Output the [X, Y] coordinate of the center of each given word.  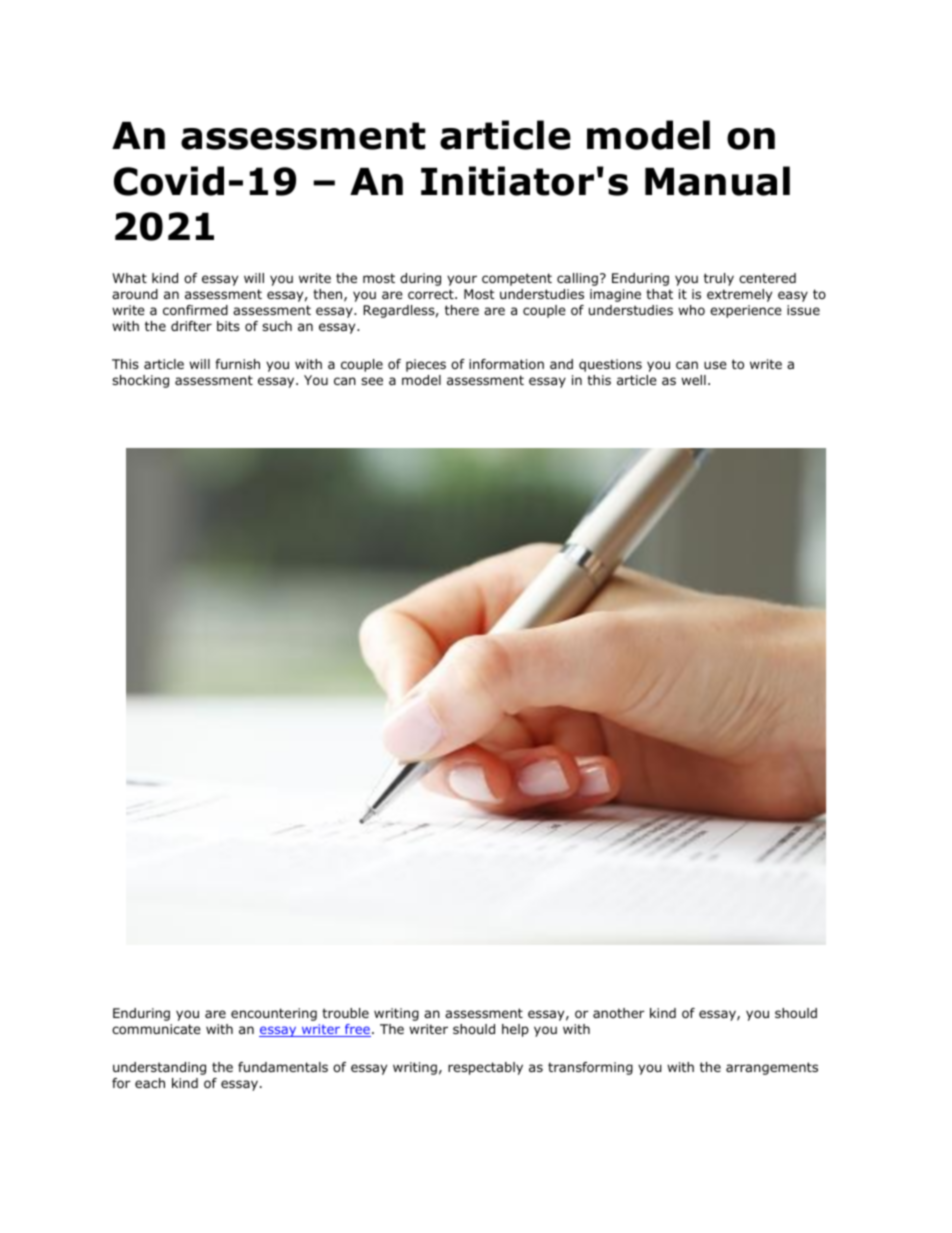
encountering [274, 1014]
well [693, 380]
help [515, 1030]
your [462, 280]
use [715, 365]
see [372, 381]
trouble [345, 1013]
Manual [717, 181]
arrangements [772, 1068]
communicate [156, 1029]
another [619, 1013]
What [129, 278]
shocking [140, 381]
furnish [237, 364]
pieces [426, 365]
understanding [159, 1068]
